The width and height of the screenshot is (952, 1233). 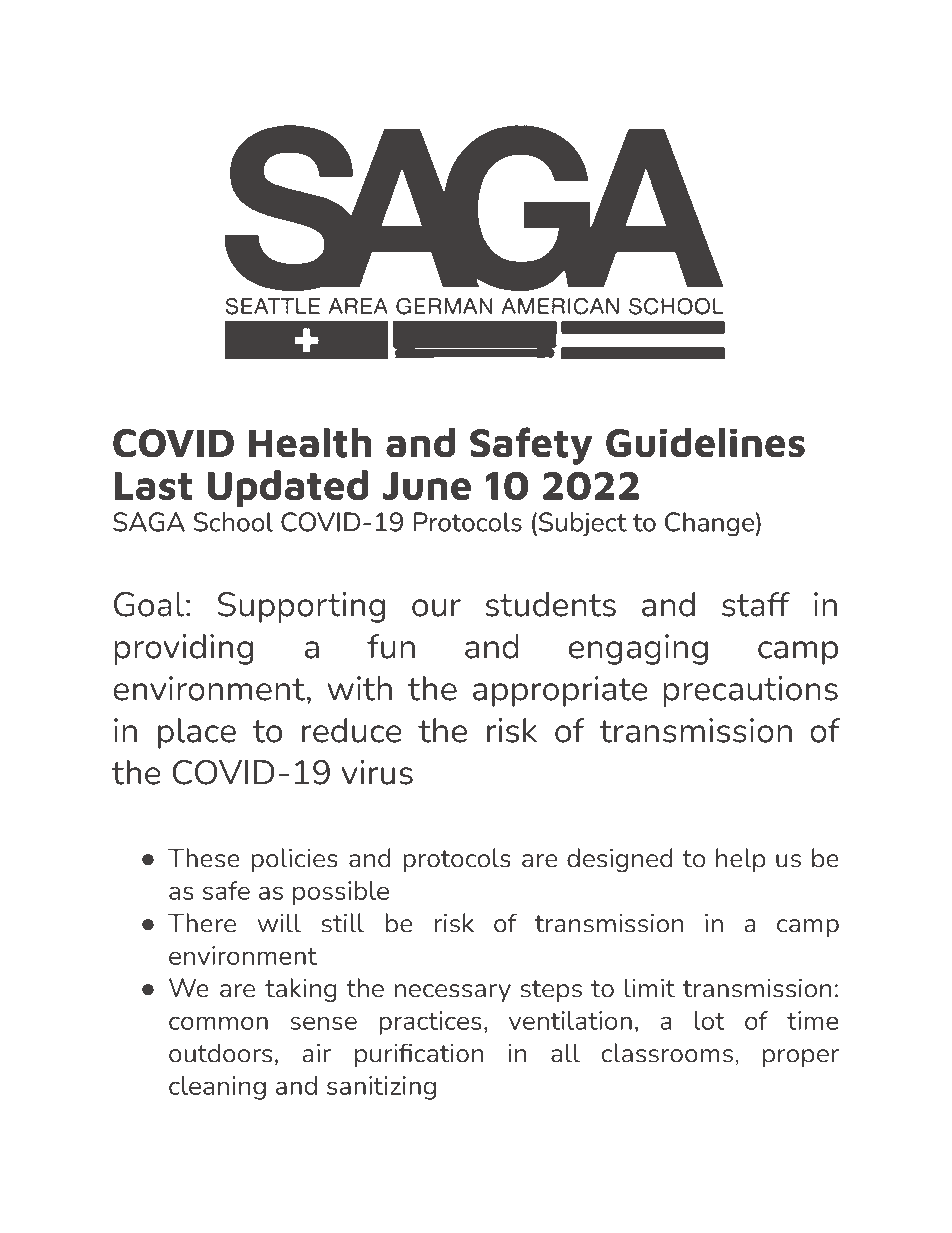 What do you see at coordinates (220, 1053) in the screenshot?
I see `outdoors` at bounding box center [220, 1053].
